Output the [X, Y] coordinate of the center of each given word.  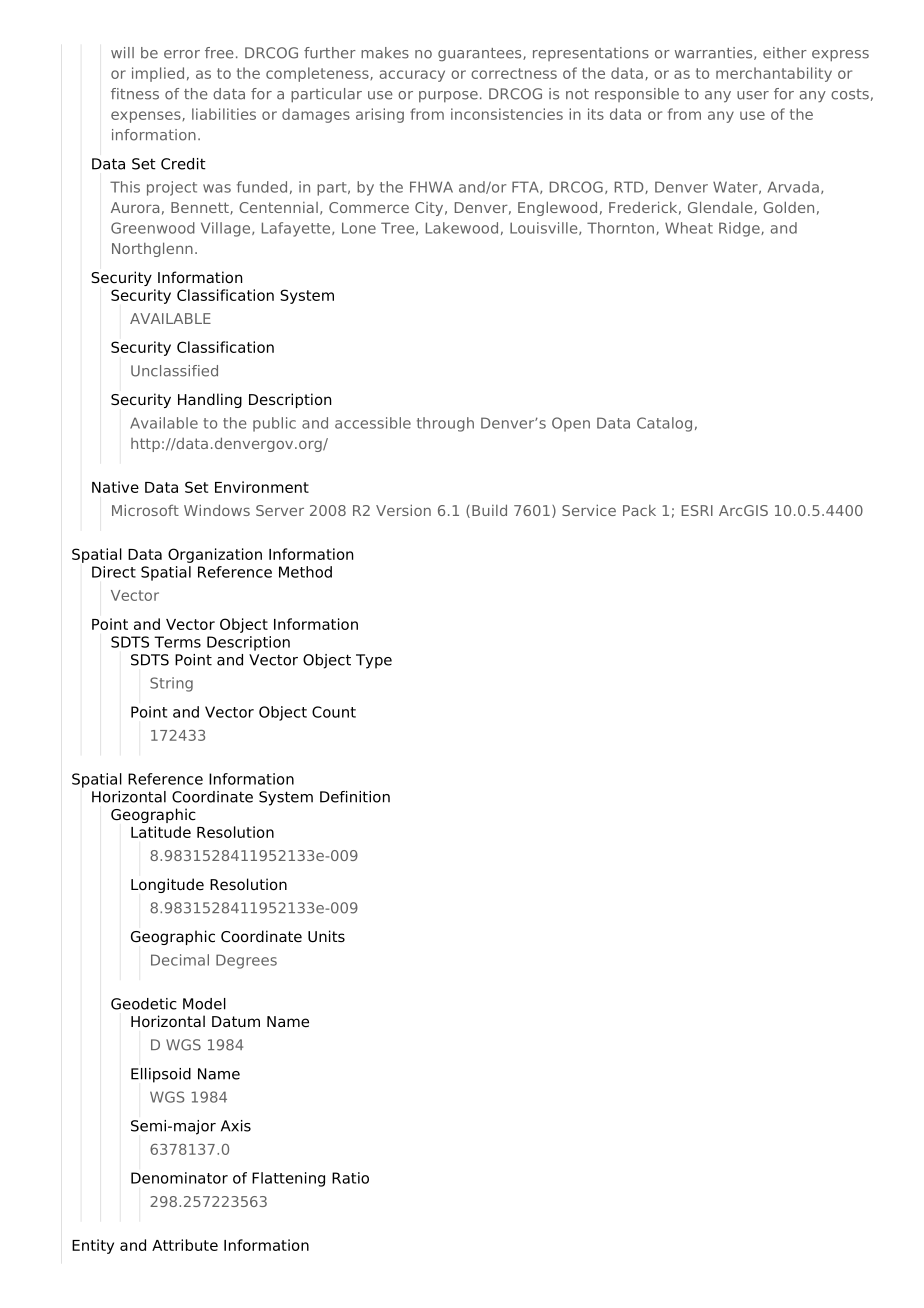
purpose [448, 97]
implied [158, 74]
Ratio [350, 1178]
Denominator [179, 1178]
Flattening [288, 1179]
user [753, 95]
